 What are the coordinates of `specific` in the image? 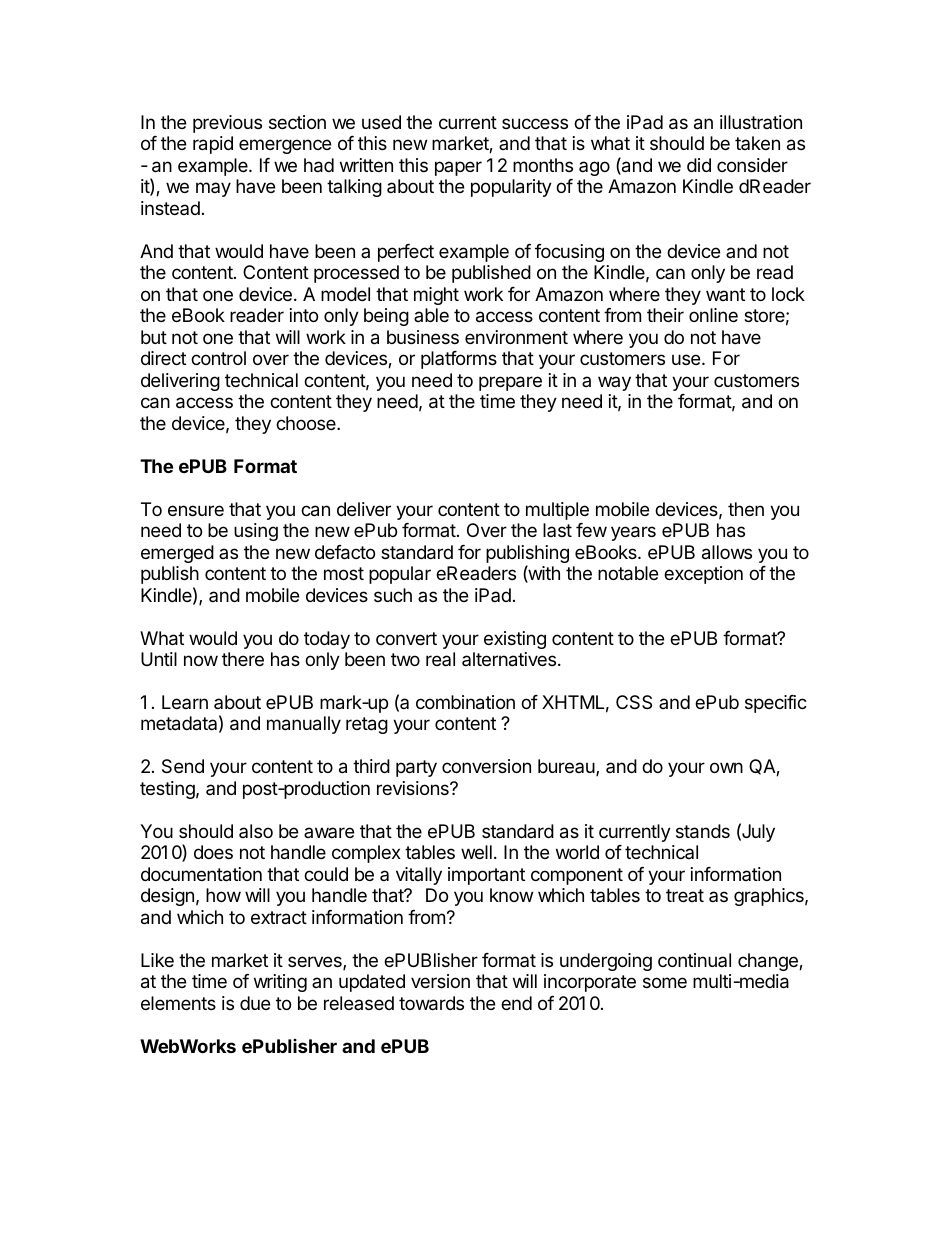 It's located at (776, 704).
